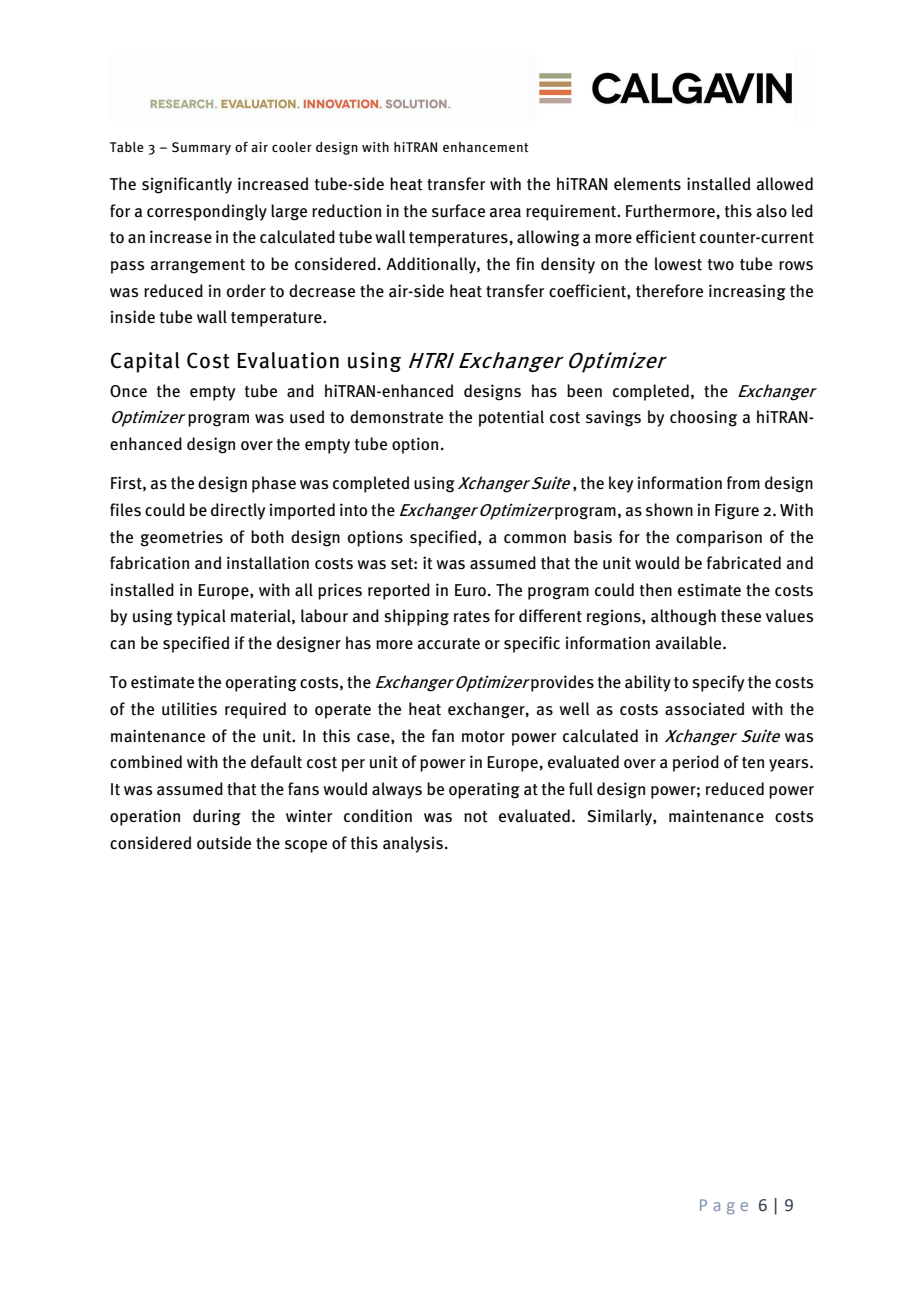 The width and height of the screenshot is (924, 1308). I want to click on Page, so click(724, 1207).
